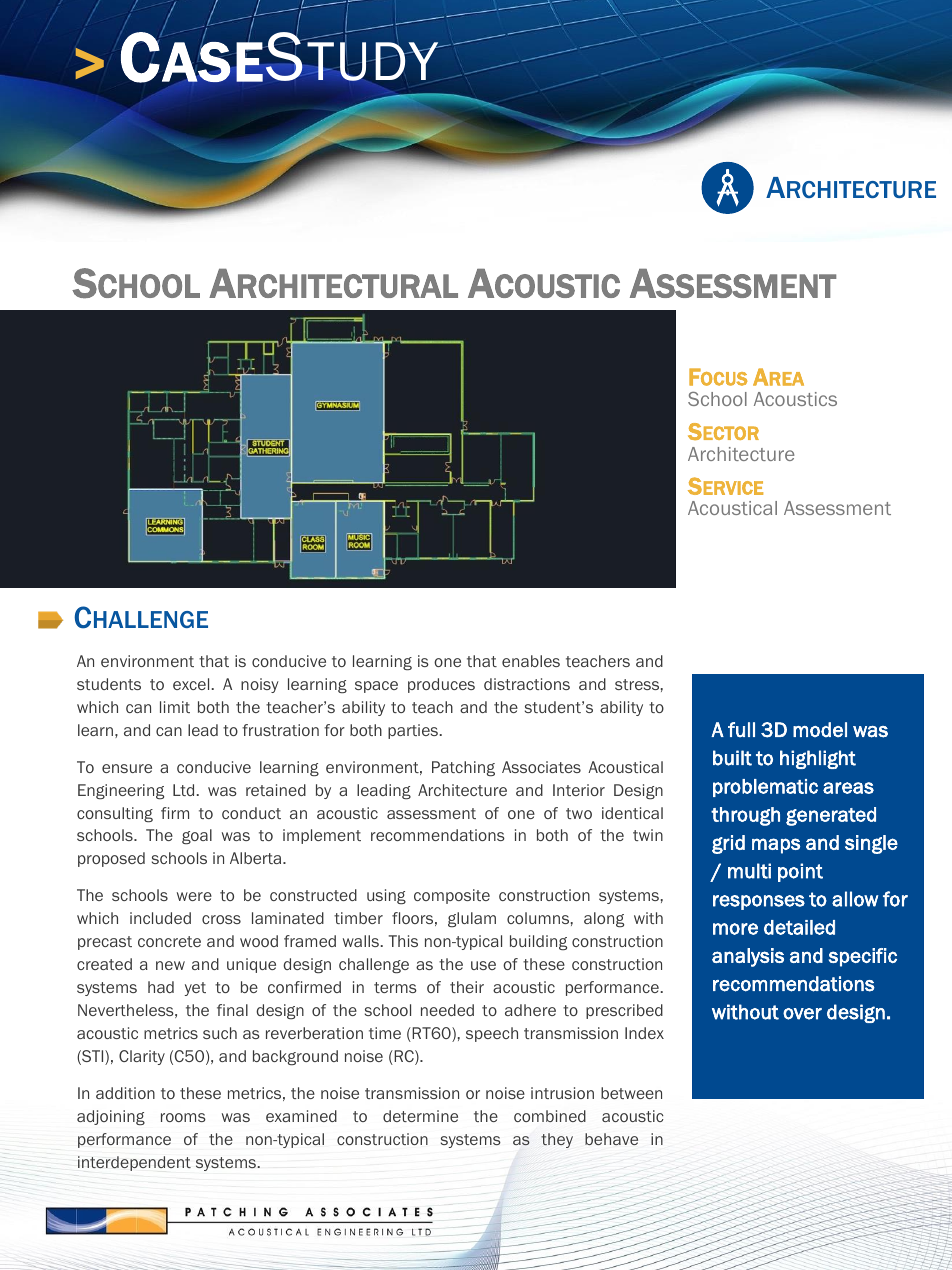  I want to click on excel, so click(191, 684).
